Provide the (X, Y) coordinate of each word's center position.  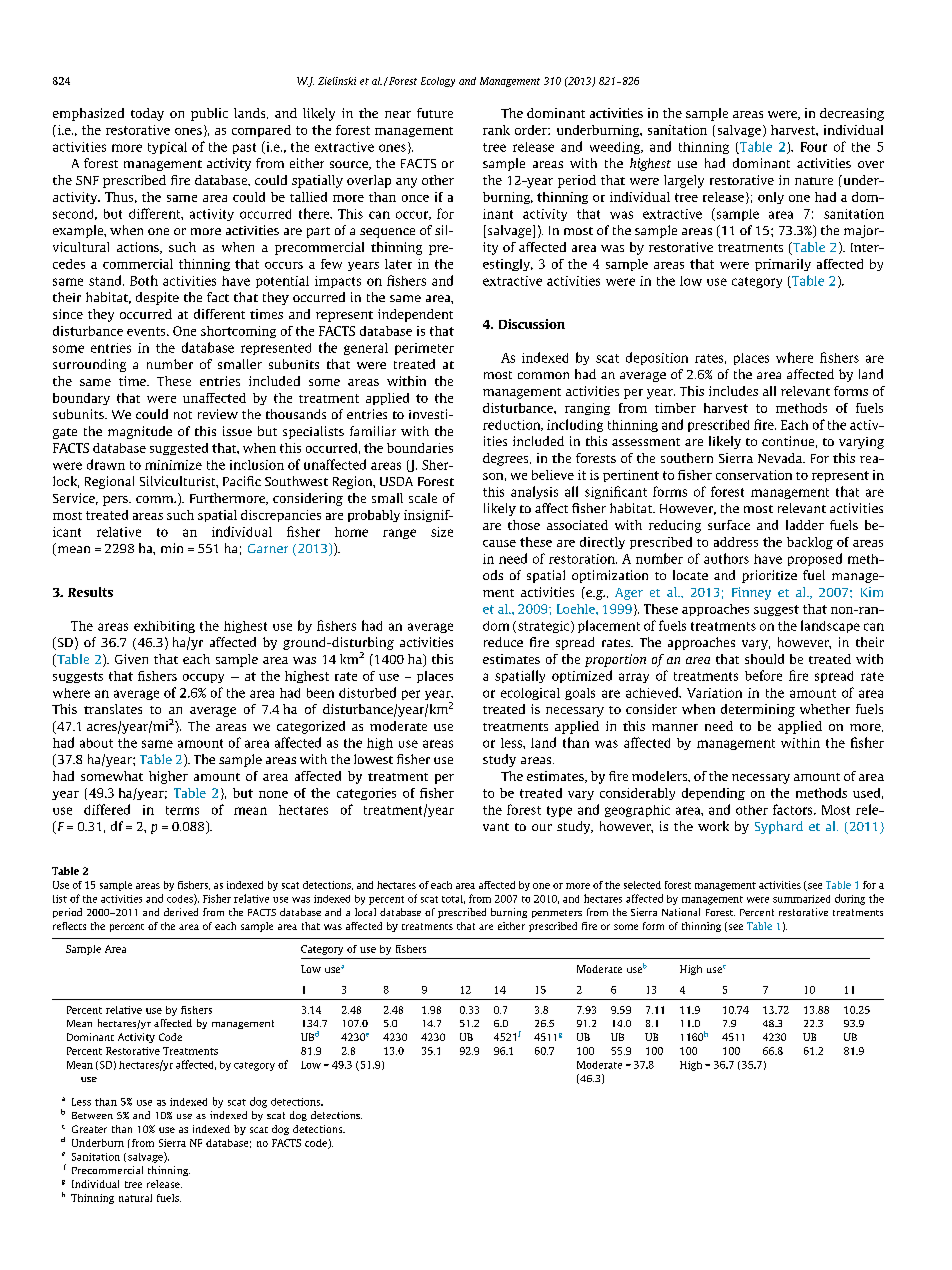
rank (496, 130)
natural (135, 1198)
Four (814, 147)
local (365, 912)
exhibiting (164, 627)
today (147, 114)
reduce (503, 642)
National (681, 912)
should (764, 659)
